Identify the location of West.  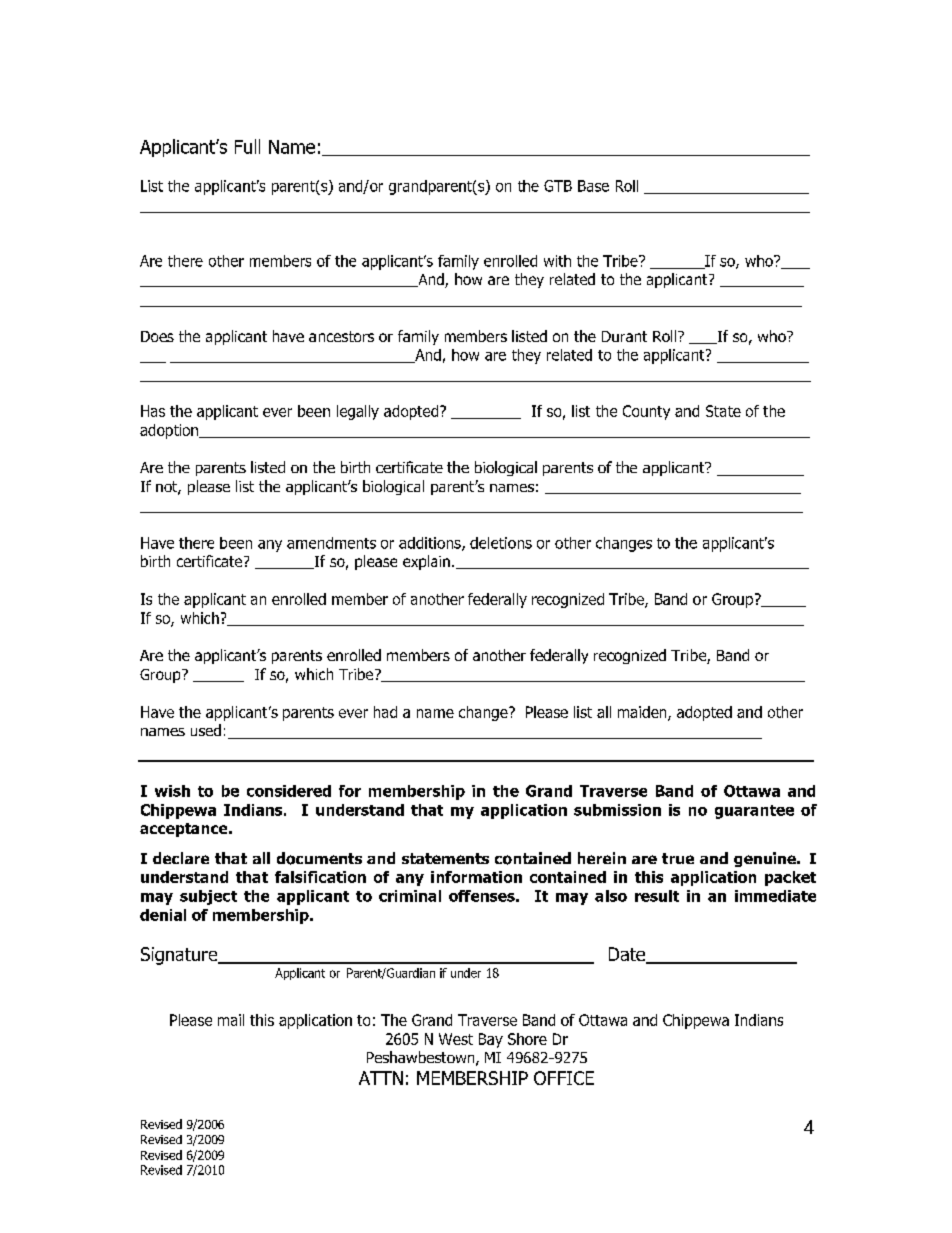
(456, 1039).
